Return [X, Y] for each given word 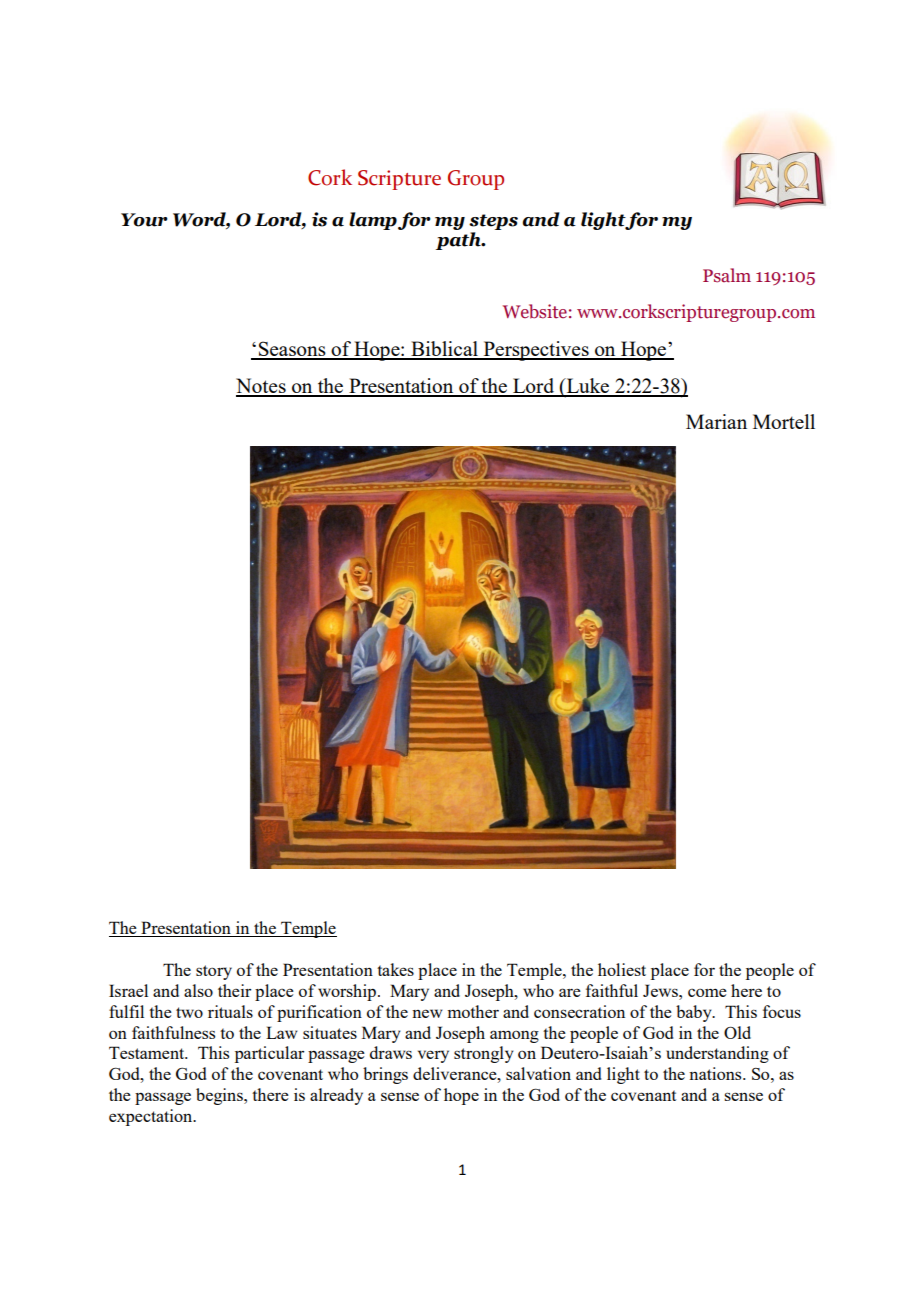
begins [220, 1096]
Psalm [727, 275]
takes [395, 969]
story [214, 972]
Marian [716, 421]
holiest [622, 969]
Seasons [292, 350]
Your [144, 220]
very [433, 1056]
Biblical [444, 350]
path [459, 241]
